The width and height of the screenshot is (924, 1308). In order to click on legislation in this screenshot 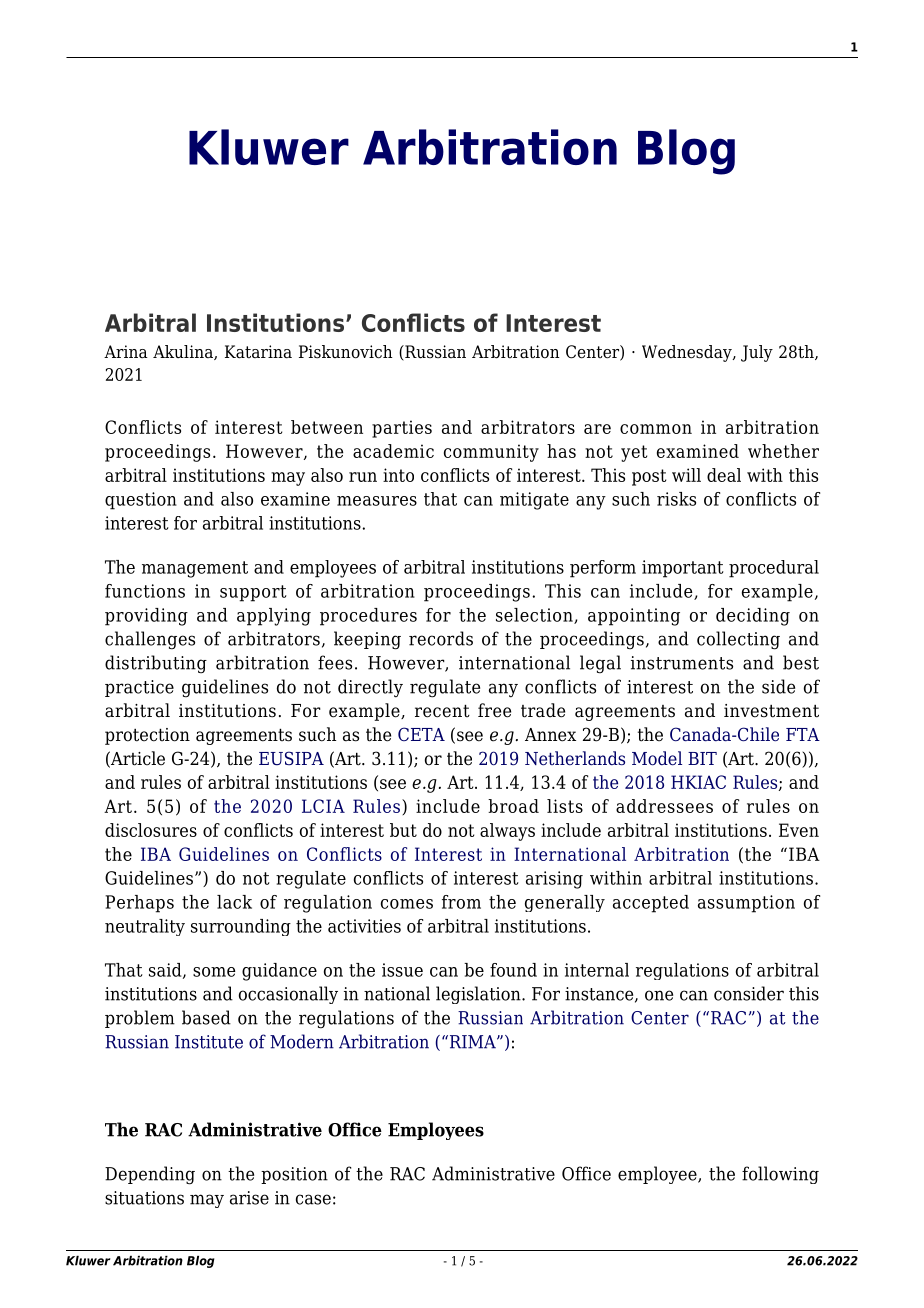, I will do `click(479, 995)`.
